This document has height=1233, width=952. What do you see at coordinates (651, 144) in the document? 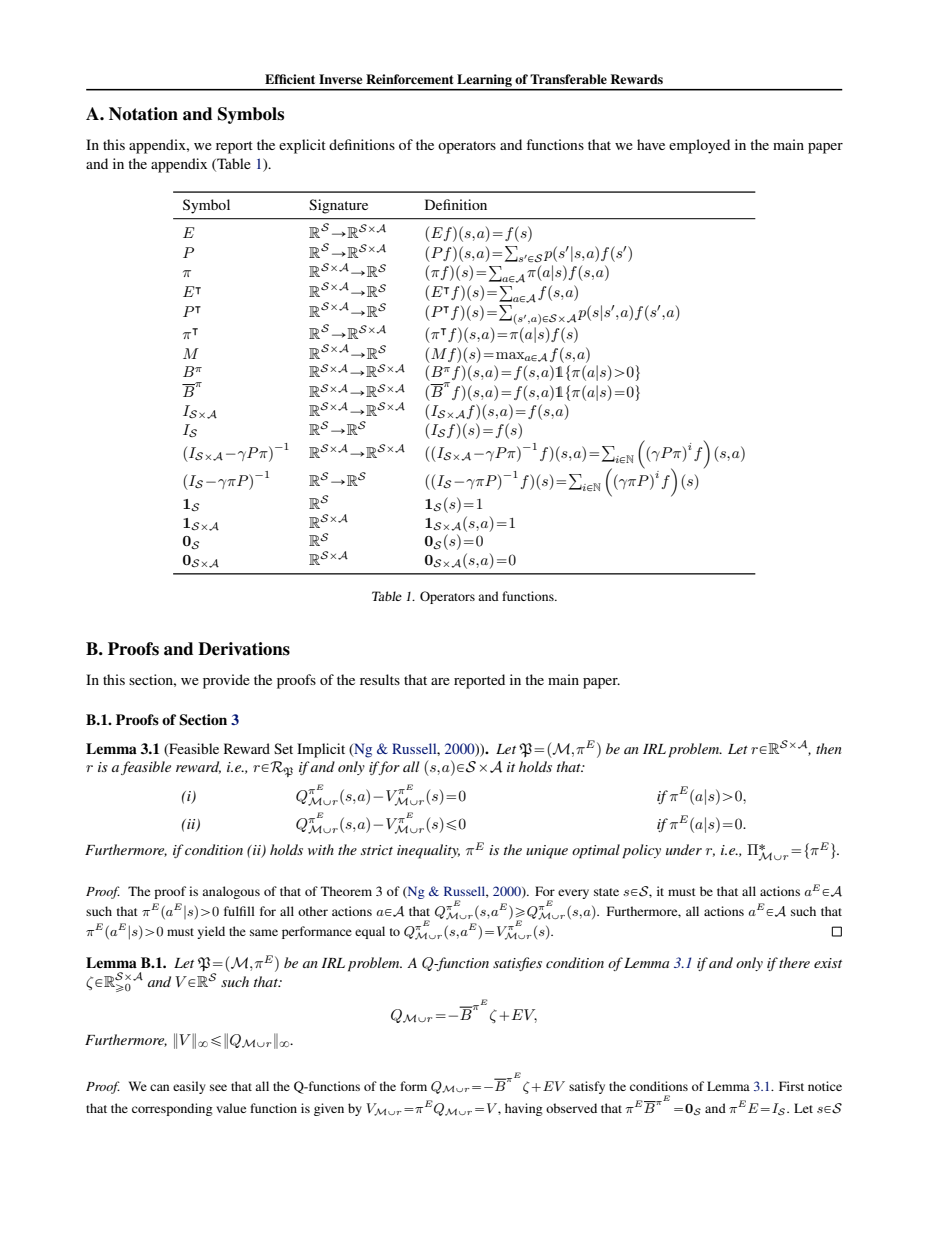
I see `have` at bounding box center [651, 144].
